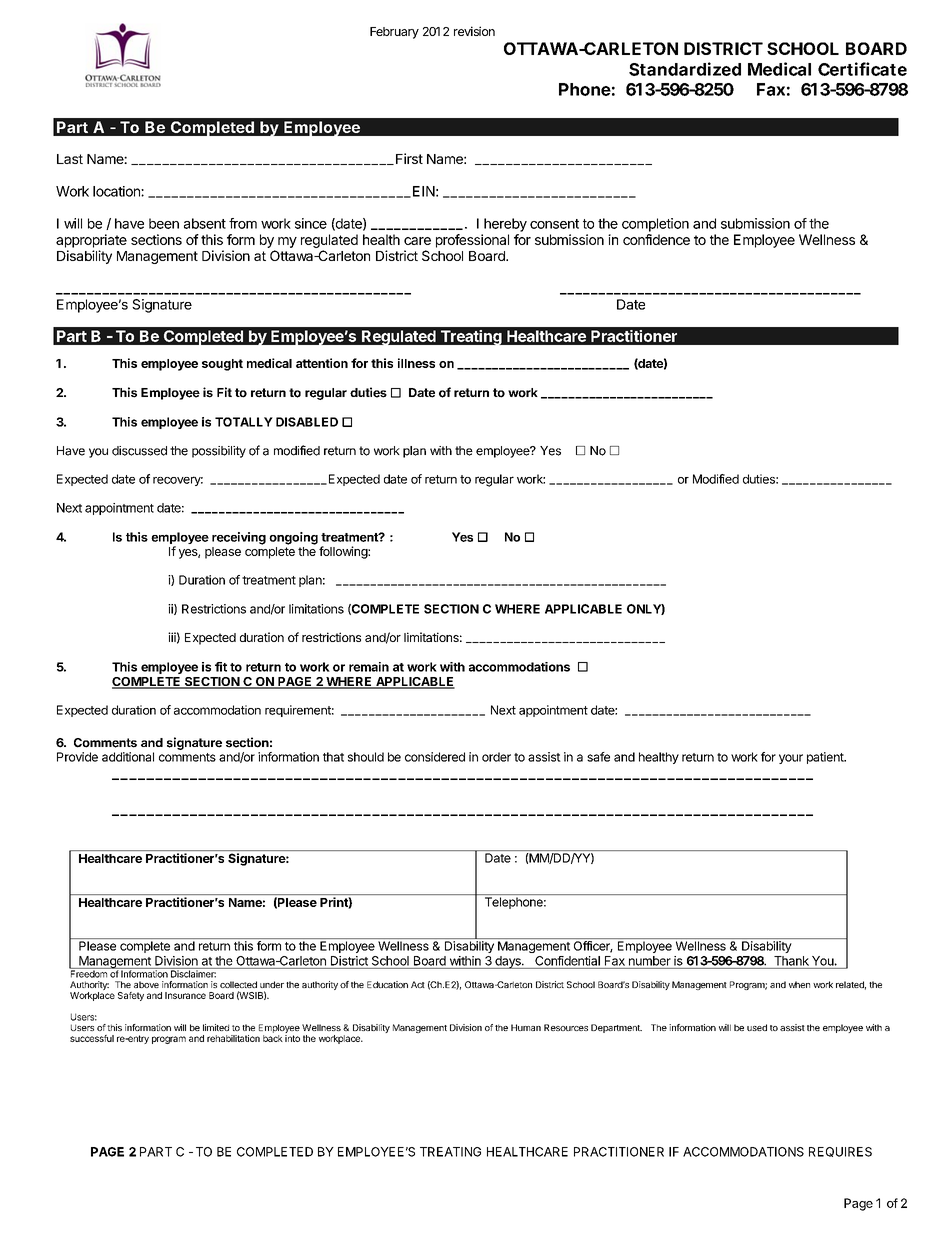  Describe the element at coordinates (139, 451) in the image. I see `discussed` at that location.
